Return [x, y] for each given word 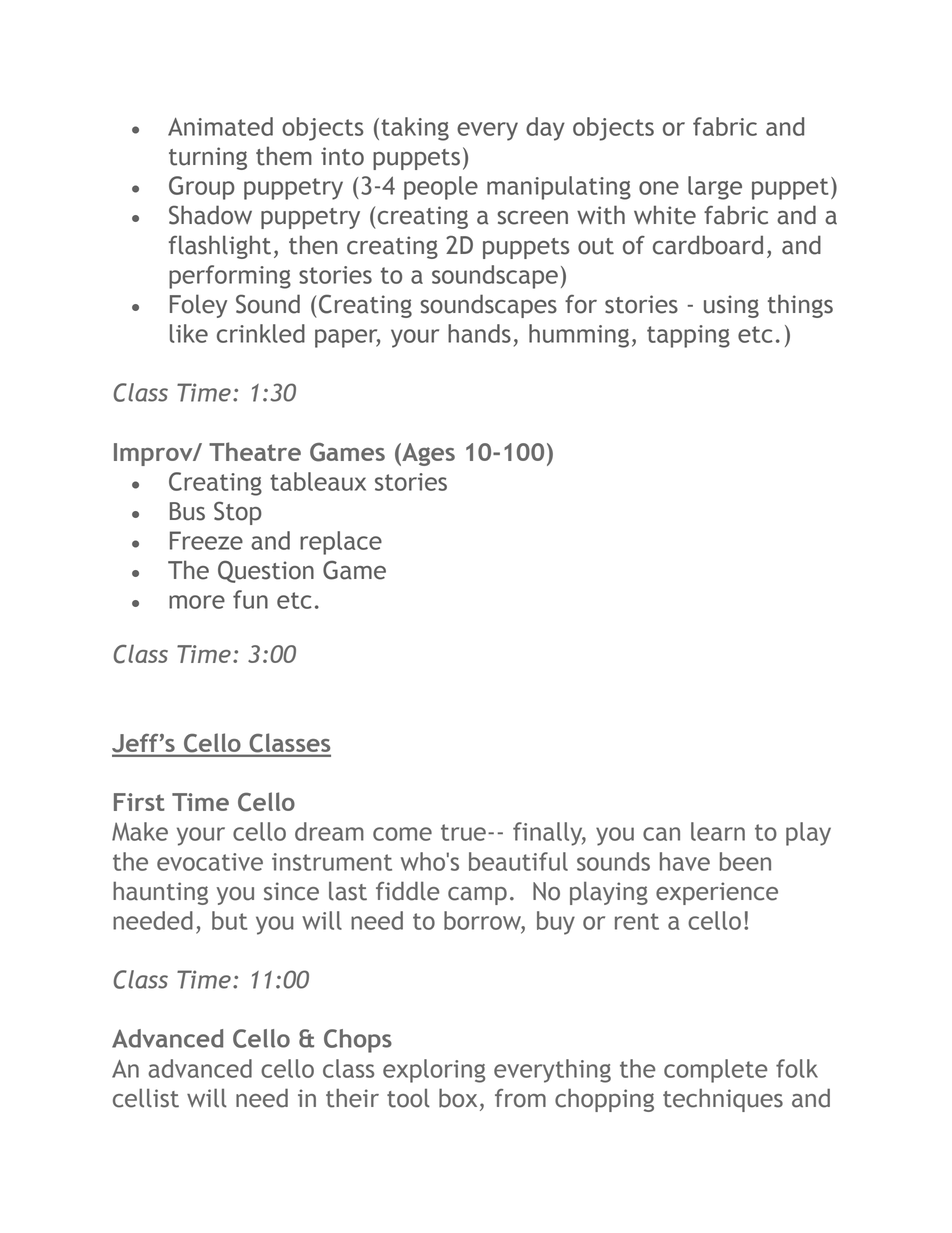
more [197, 602]
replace [341, 543]
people [441, 188]
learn [718, 831]
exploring [434, 1071]
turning [208, 158]
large [715, 188]
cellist [146, 1098]
